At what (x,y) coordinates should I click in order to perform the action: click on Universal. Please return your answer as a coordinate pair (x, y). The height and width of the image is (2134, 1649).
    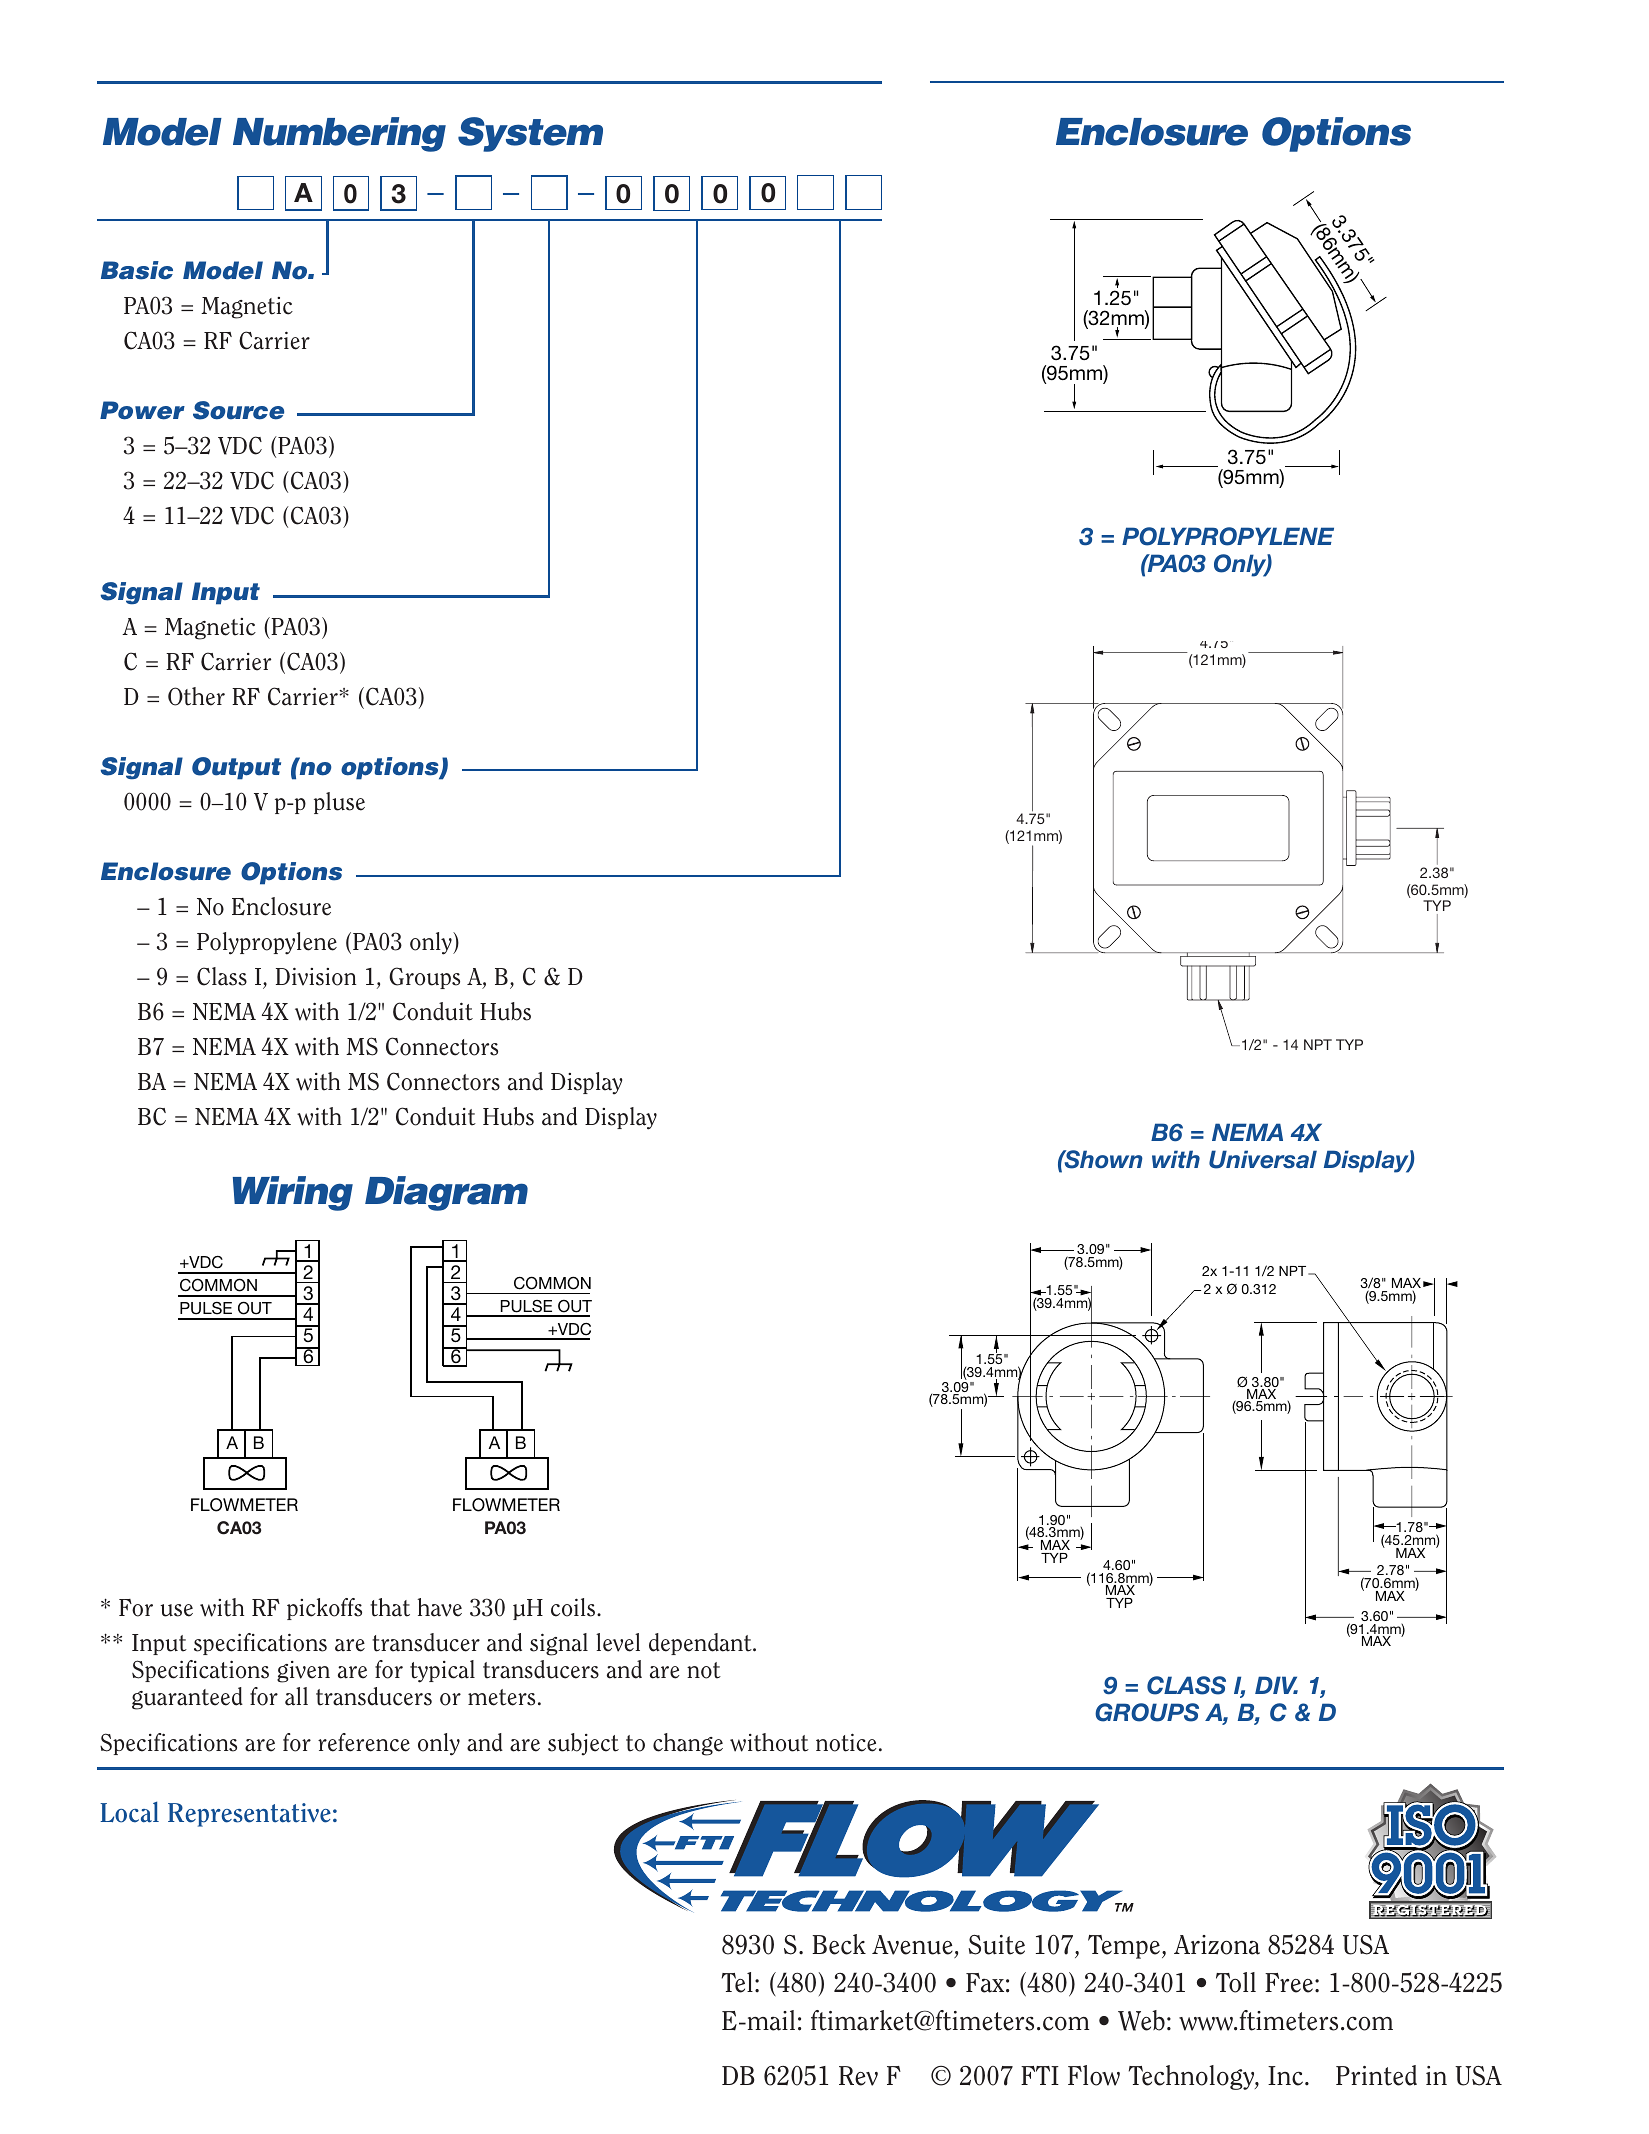
    Looking at the image, I should click on (1263, 1159).
